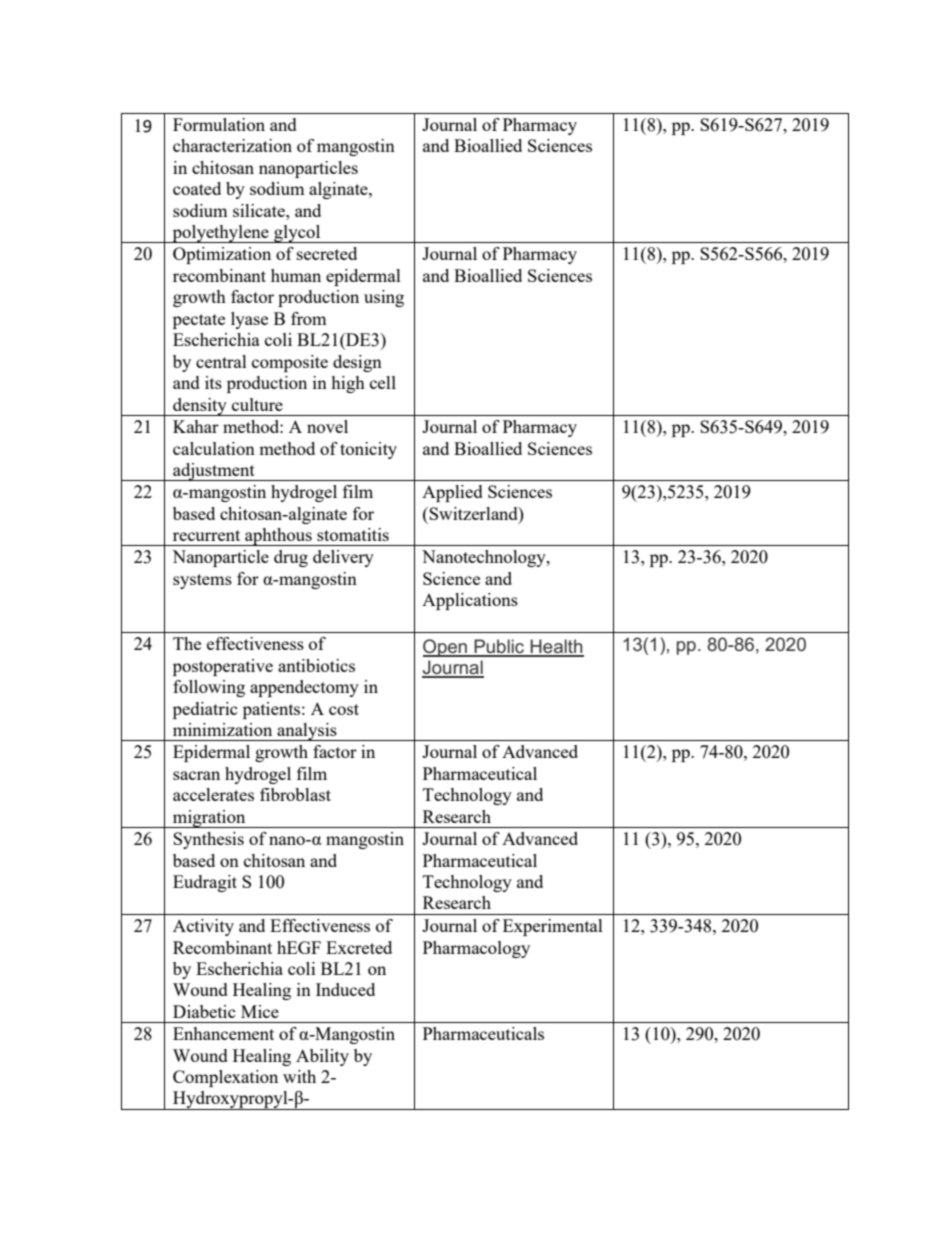  What do you see at coordinates (499, 647) in the image?
I see `Public` at bounding box center [499, 647].
